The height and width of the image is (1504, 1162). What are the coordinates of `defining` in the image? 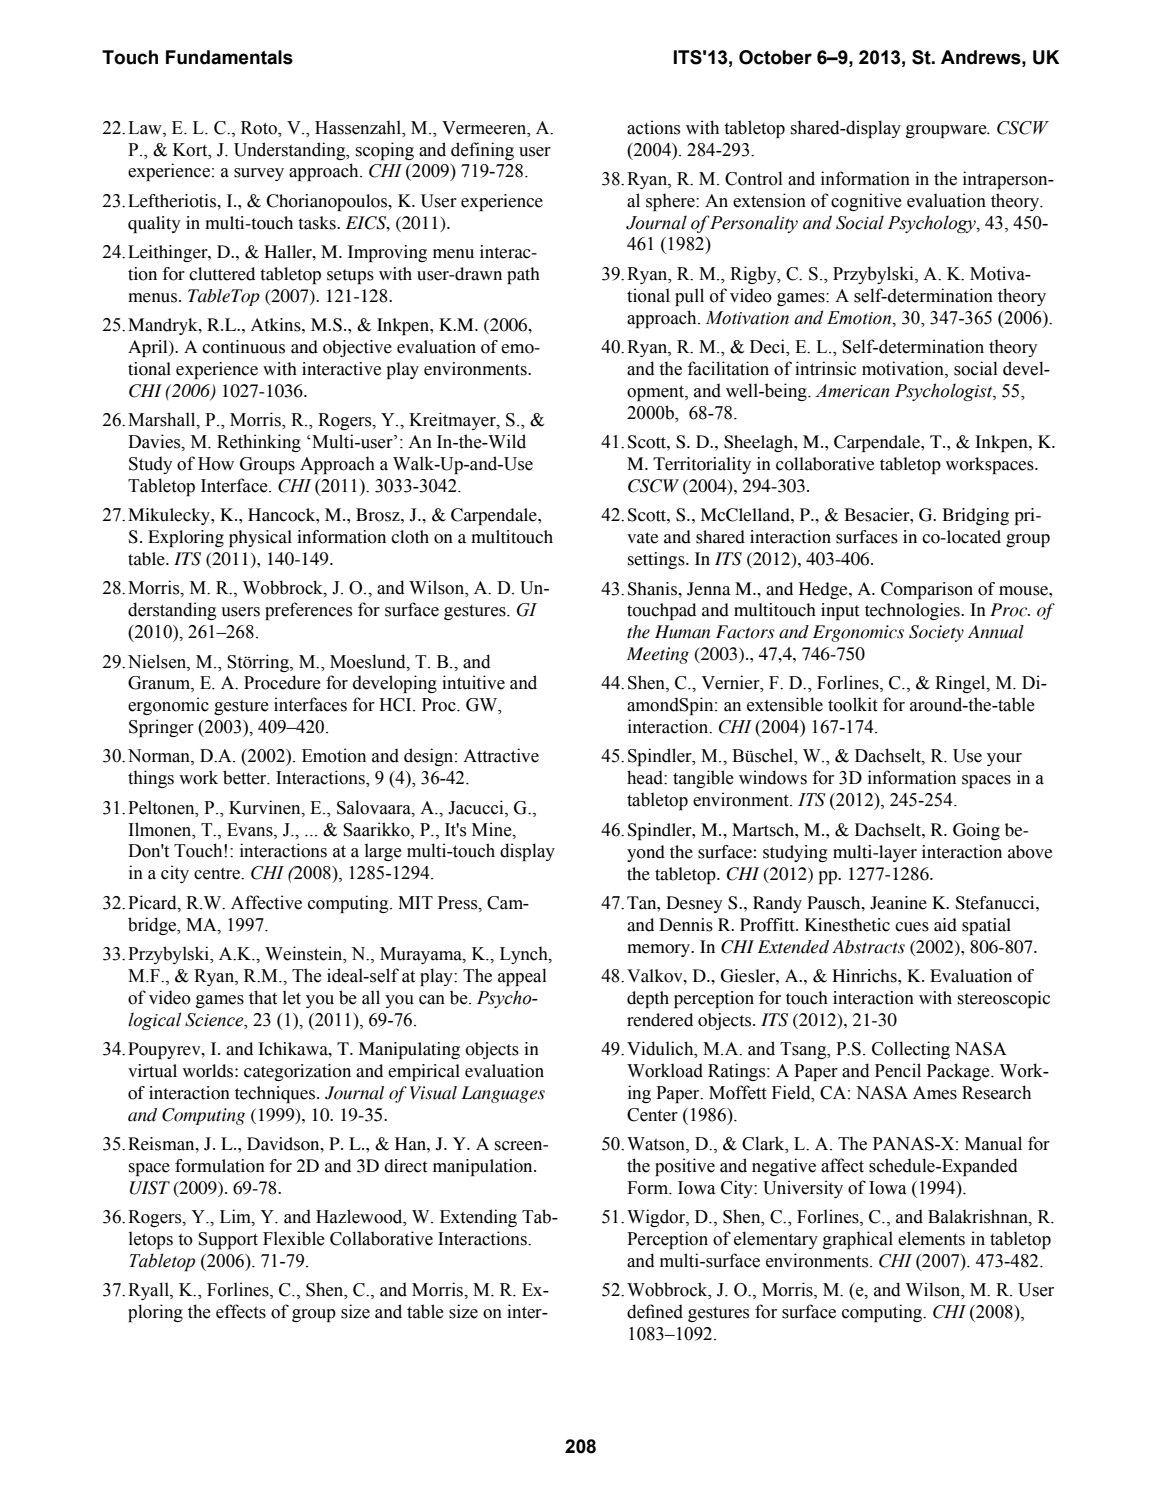 It's located at (482, 151).
